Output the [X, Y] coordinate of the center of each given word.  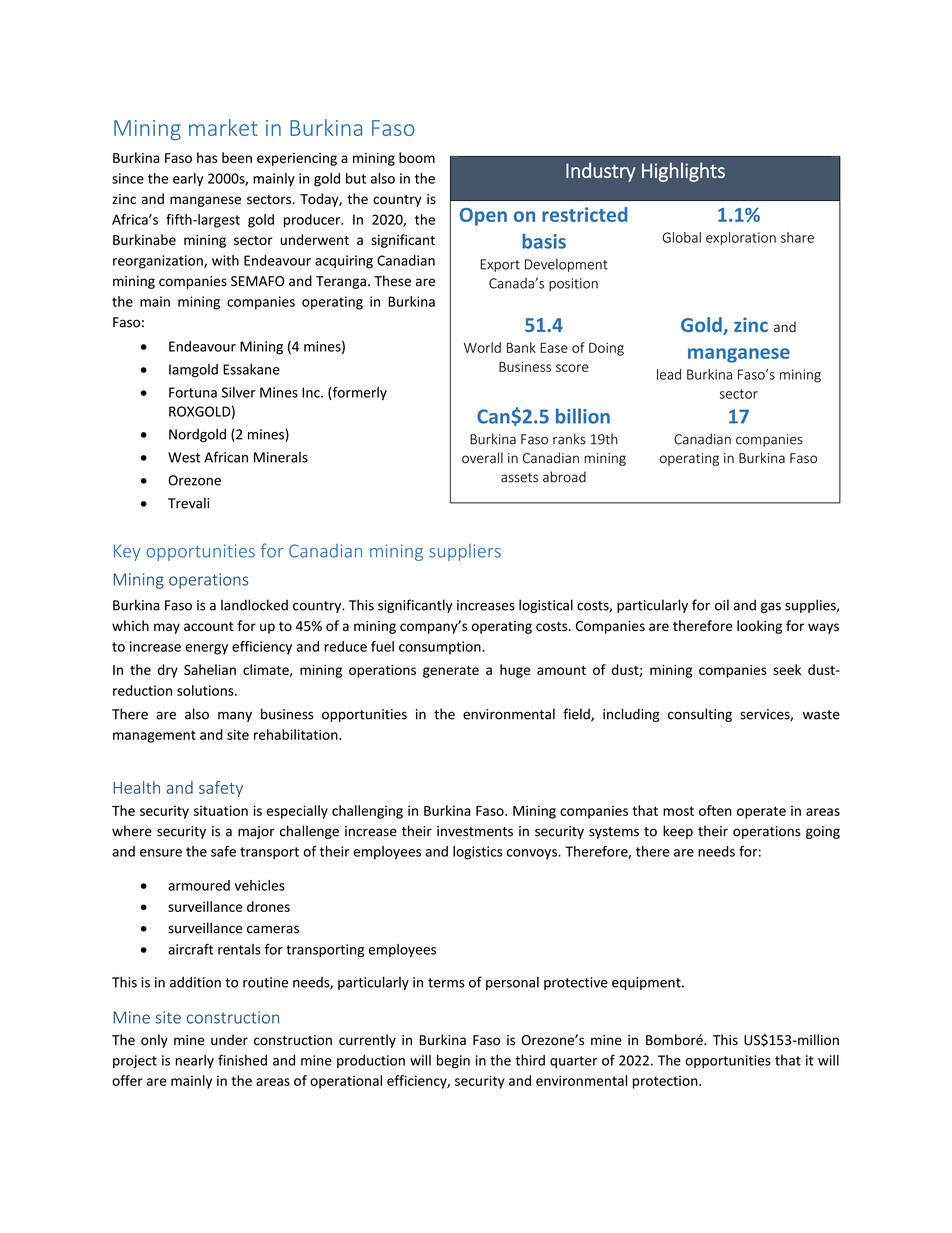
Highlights [683, 172]
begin [453, 1062]
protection [666, 1082]
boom [417, 157]
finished [242, 1060]
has [207, 157]
